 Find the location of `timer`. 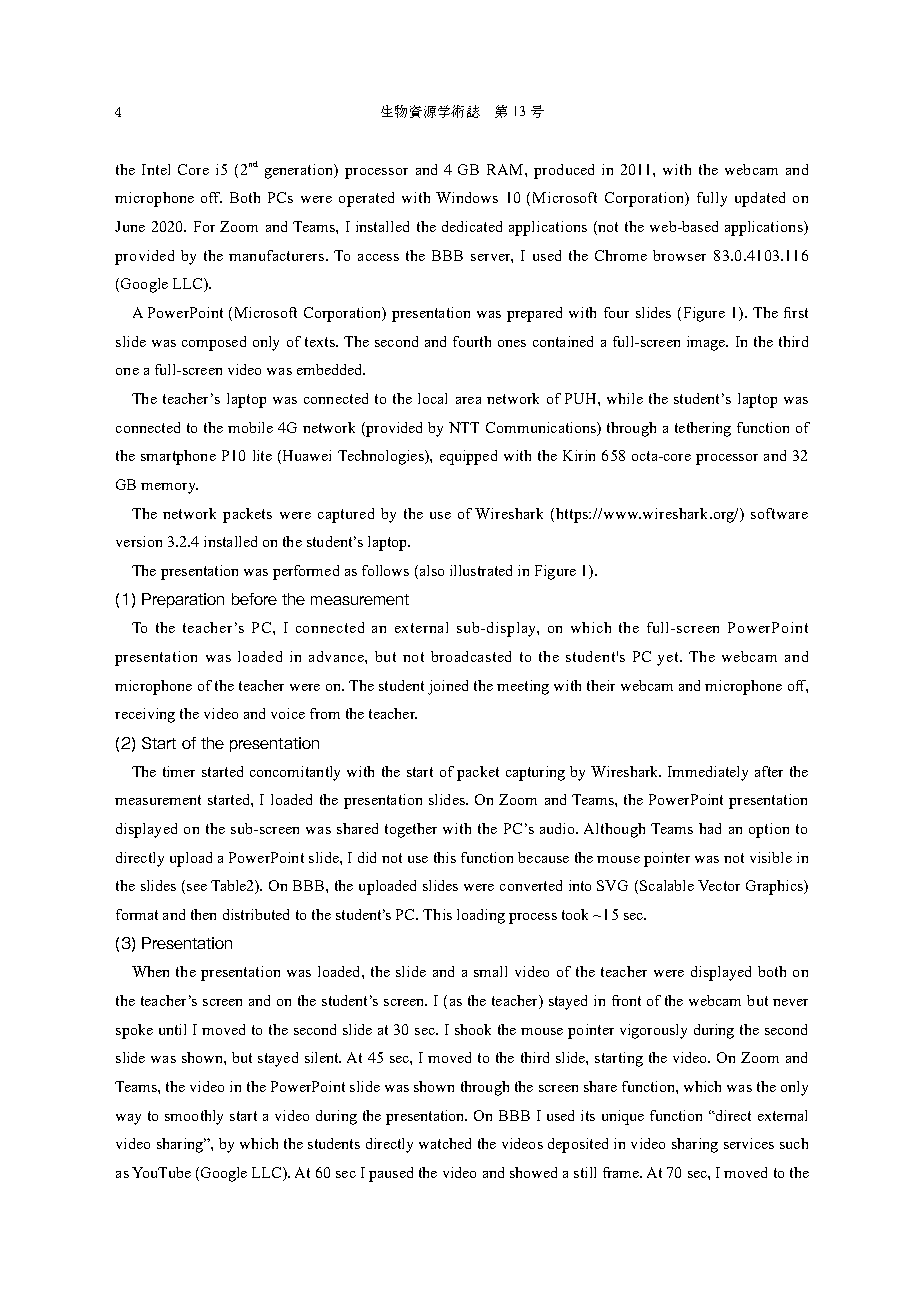

timer is located at coordinates (179, 771).
